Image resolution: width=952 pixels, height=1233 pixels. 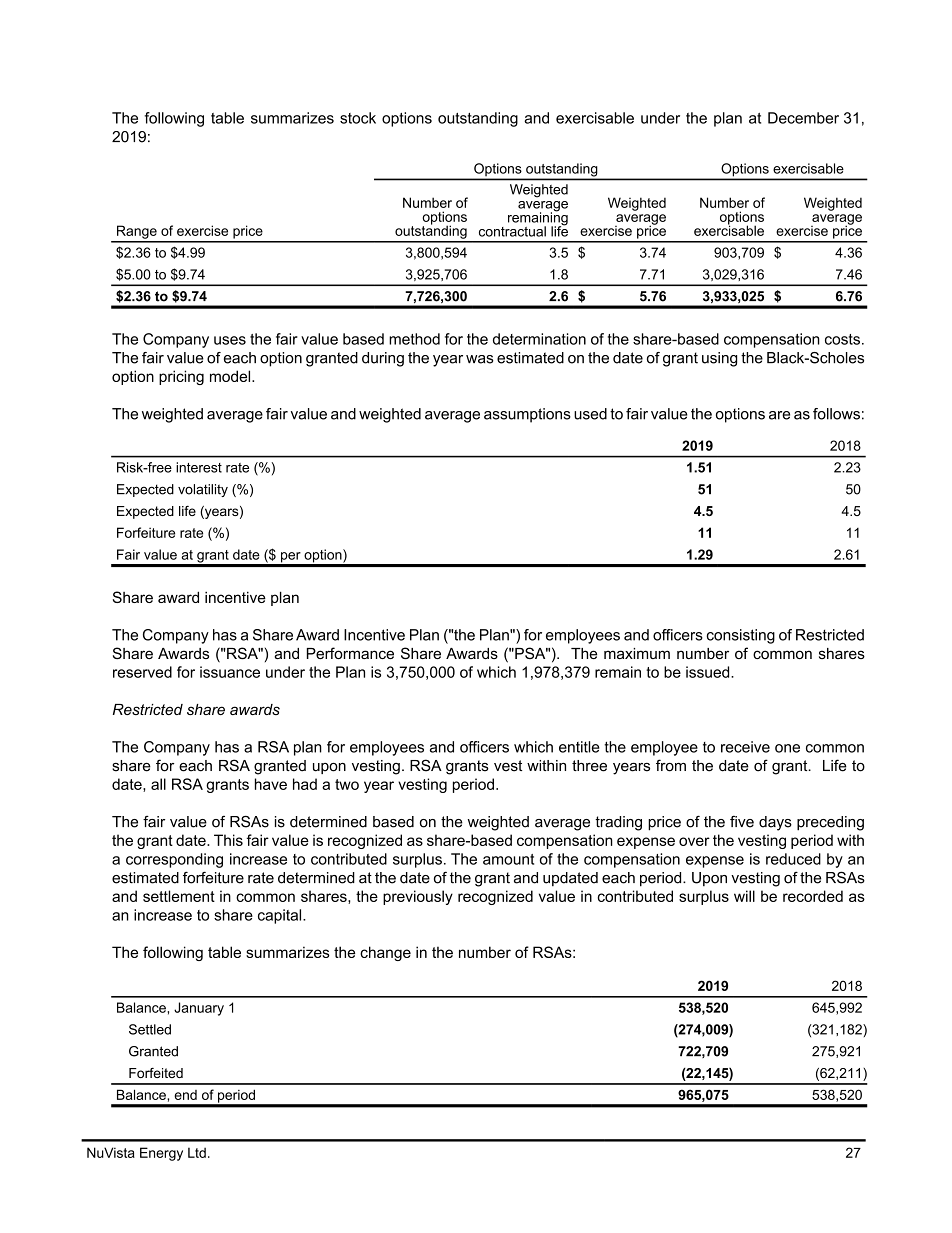 What do you see at coordinates (744, 896) in the screenshot?
I see `will` at bounding box center [744, 896].
